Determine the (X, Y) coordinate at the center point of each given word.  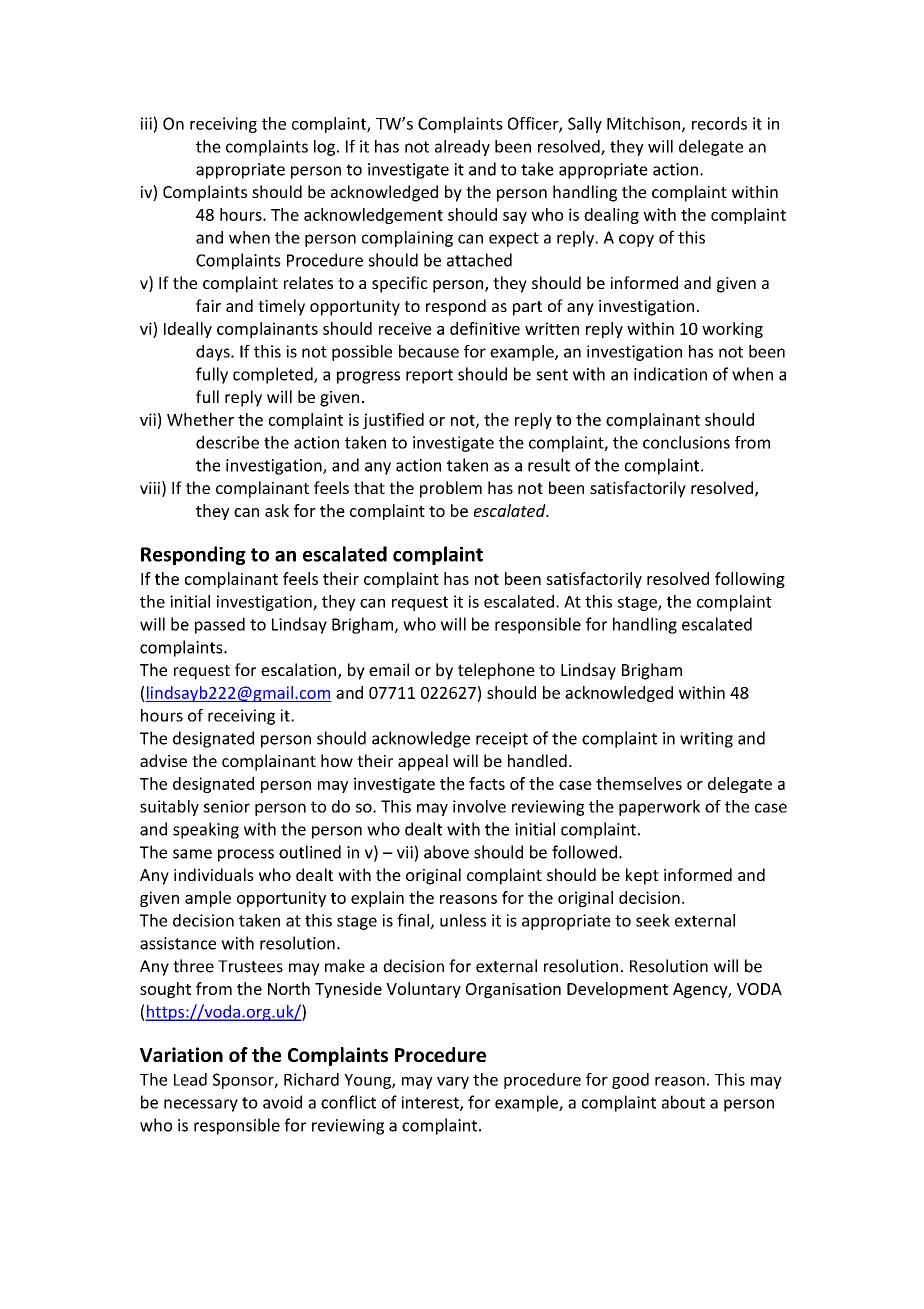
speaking (206, 830)
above (446, 852)
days (214, 353)
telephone (496, 671)
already (462, 148)
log (324, 148)
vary (453, 1083)
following (750, 580)
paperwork (659, 808)
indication (670, 374)
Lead (190, 1079)
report (429, 376)
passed (220, 625)
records (719, 123)
